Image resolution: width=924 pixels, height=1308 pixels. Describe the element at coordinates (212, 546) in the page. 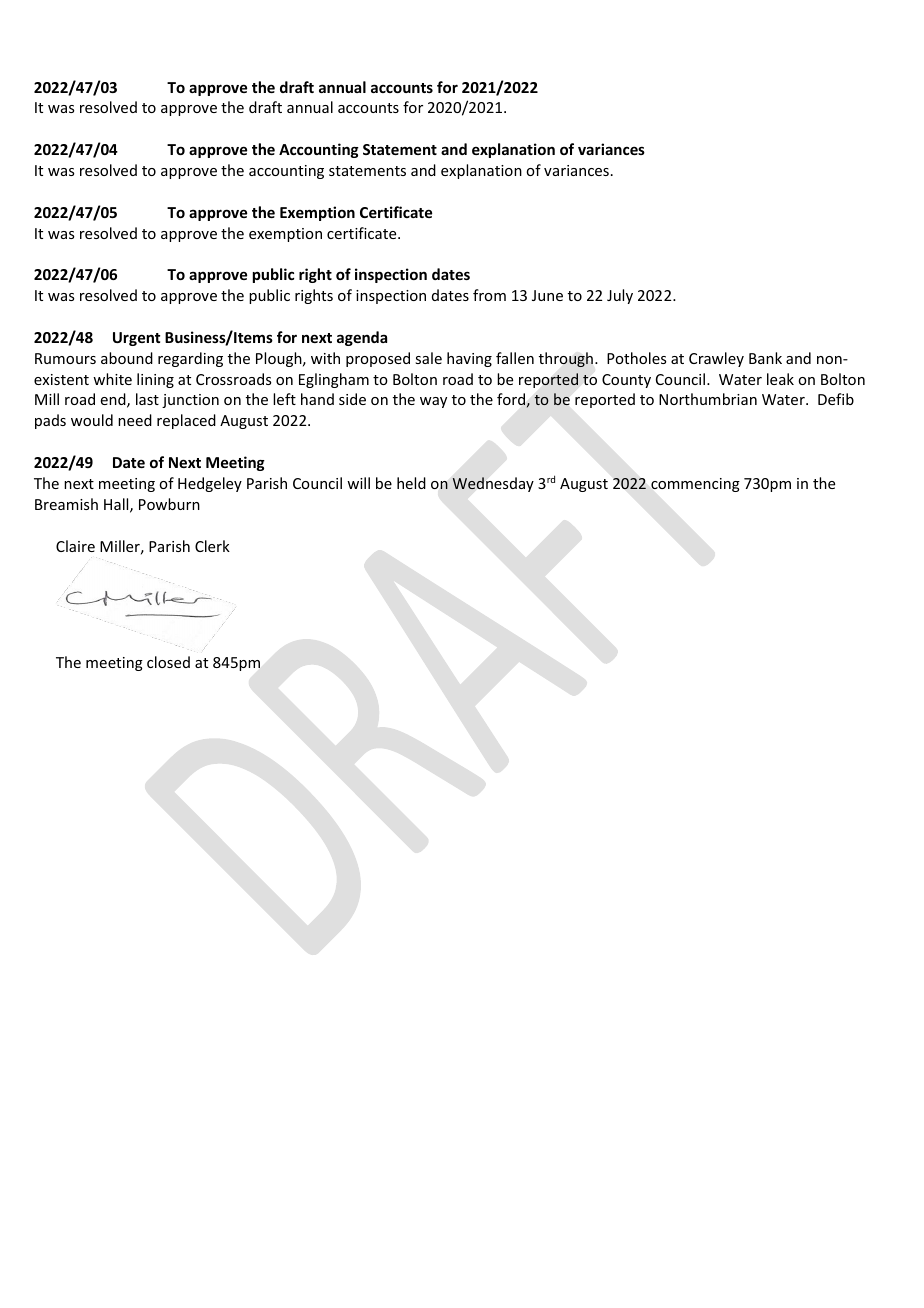

I see `Clerk` at that location.
